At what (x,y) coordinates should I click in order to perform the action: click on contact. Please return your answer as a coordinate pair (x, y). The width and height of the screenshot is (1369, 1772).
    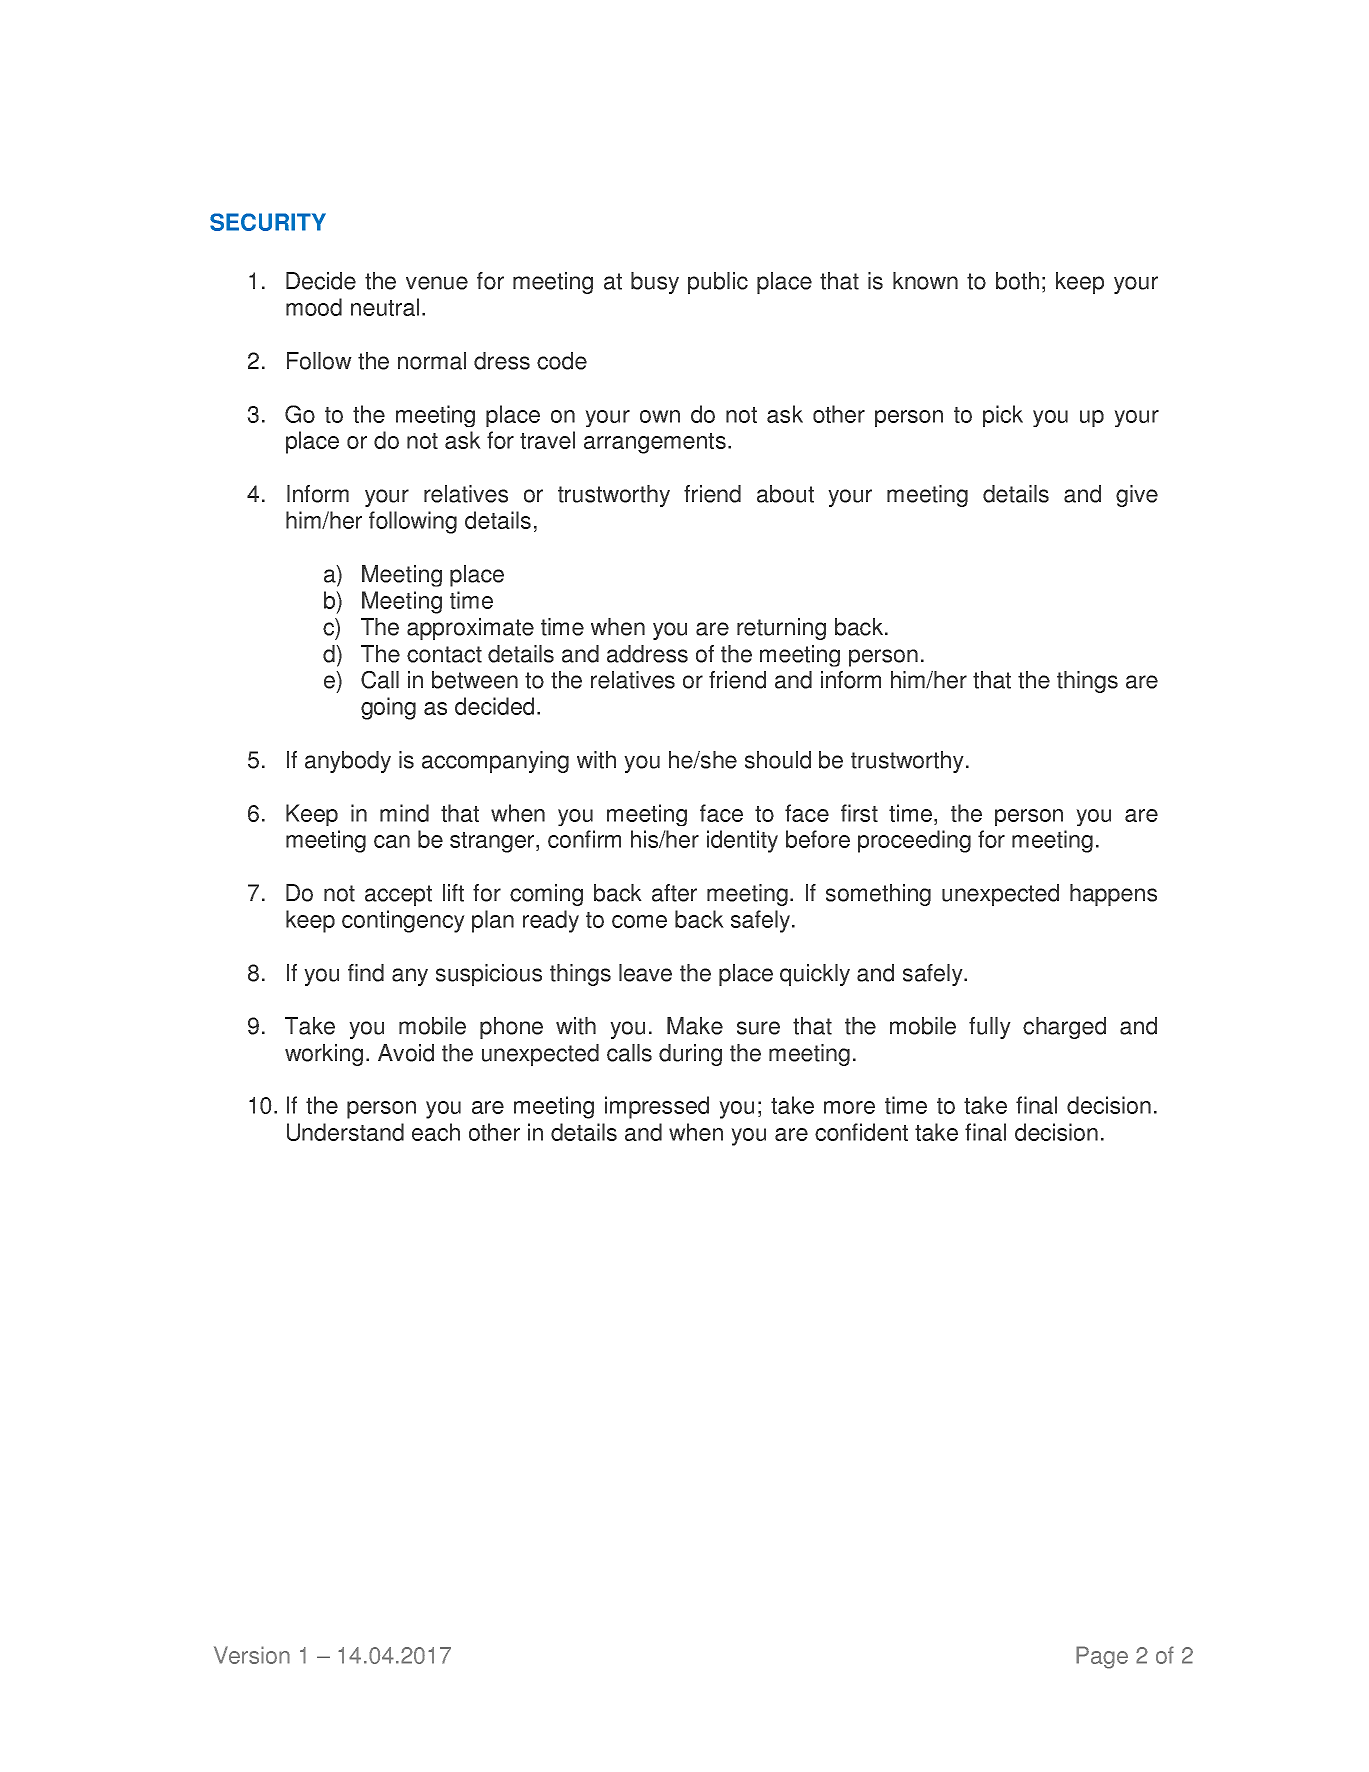
    Looking at the image, I should click on (444, 654).
